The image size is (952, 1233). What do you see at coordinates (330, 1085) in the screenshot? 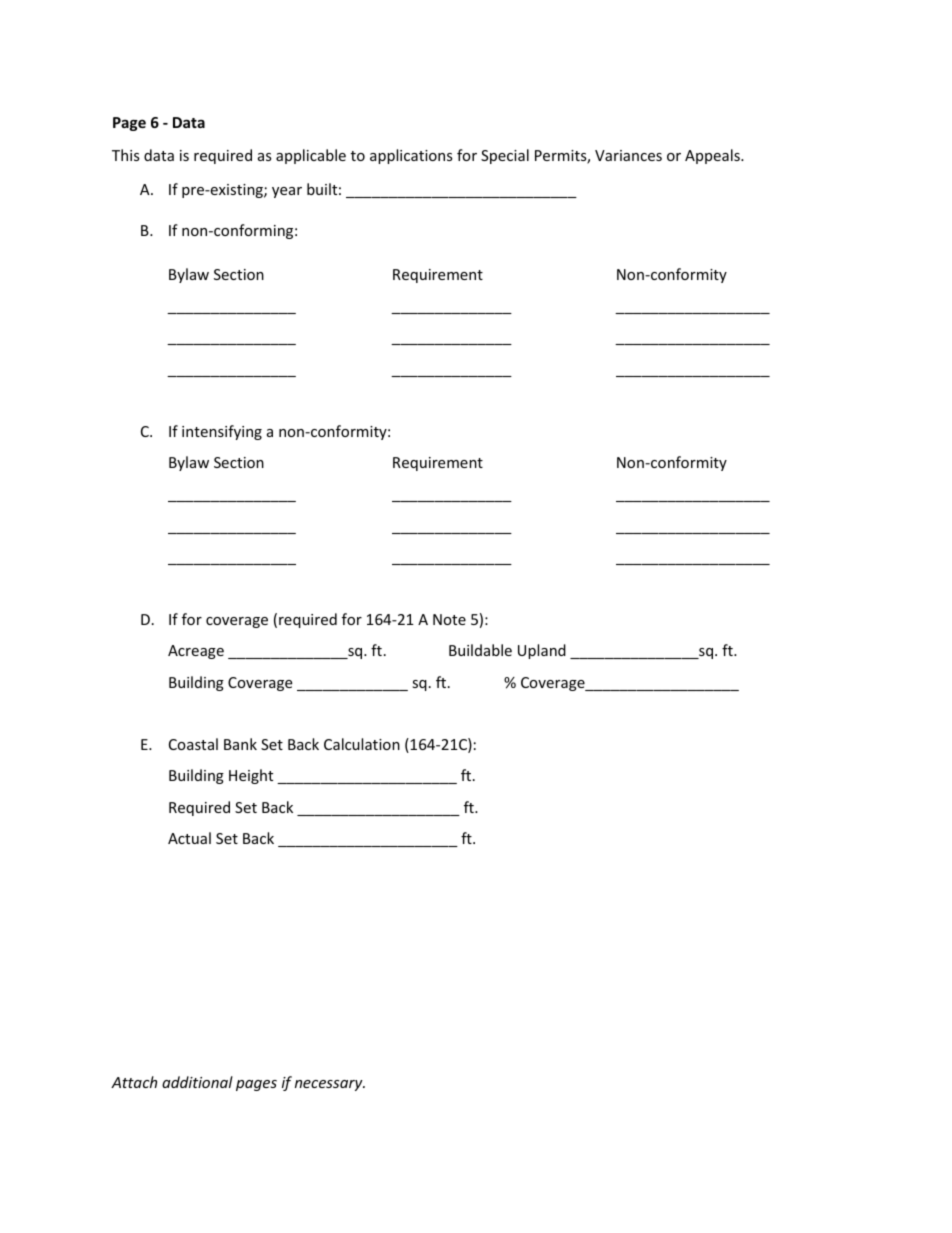
I see `necessary` at bounding box center [330, 1085].
